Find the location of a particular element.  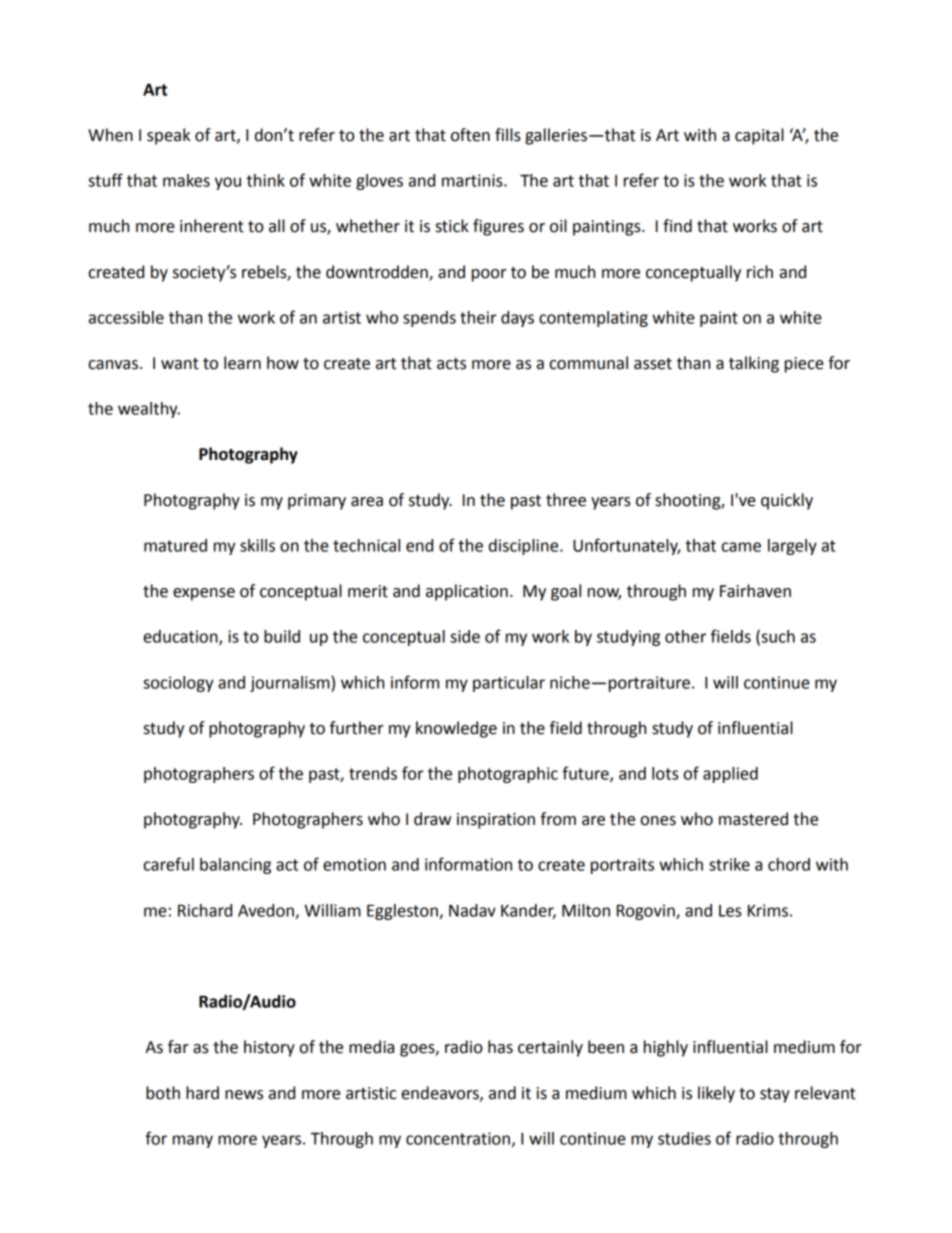

often is located at coordinates (470, 135).
